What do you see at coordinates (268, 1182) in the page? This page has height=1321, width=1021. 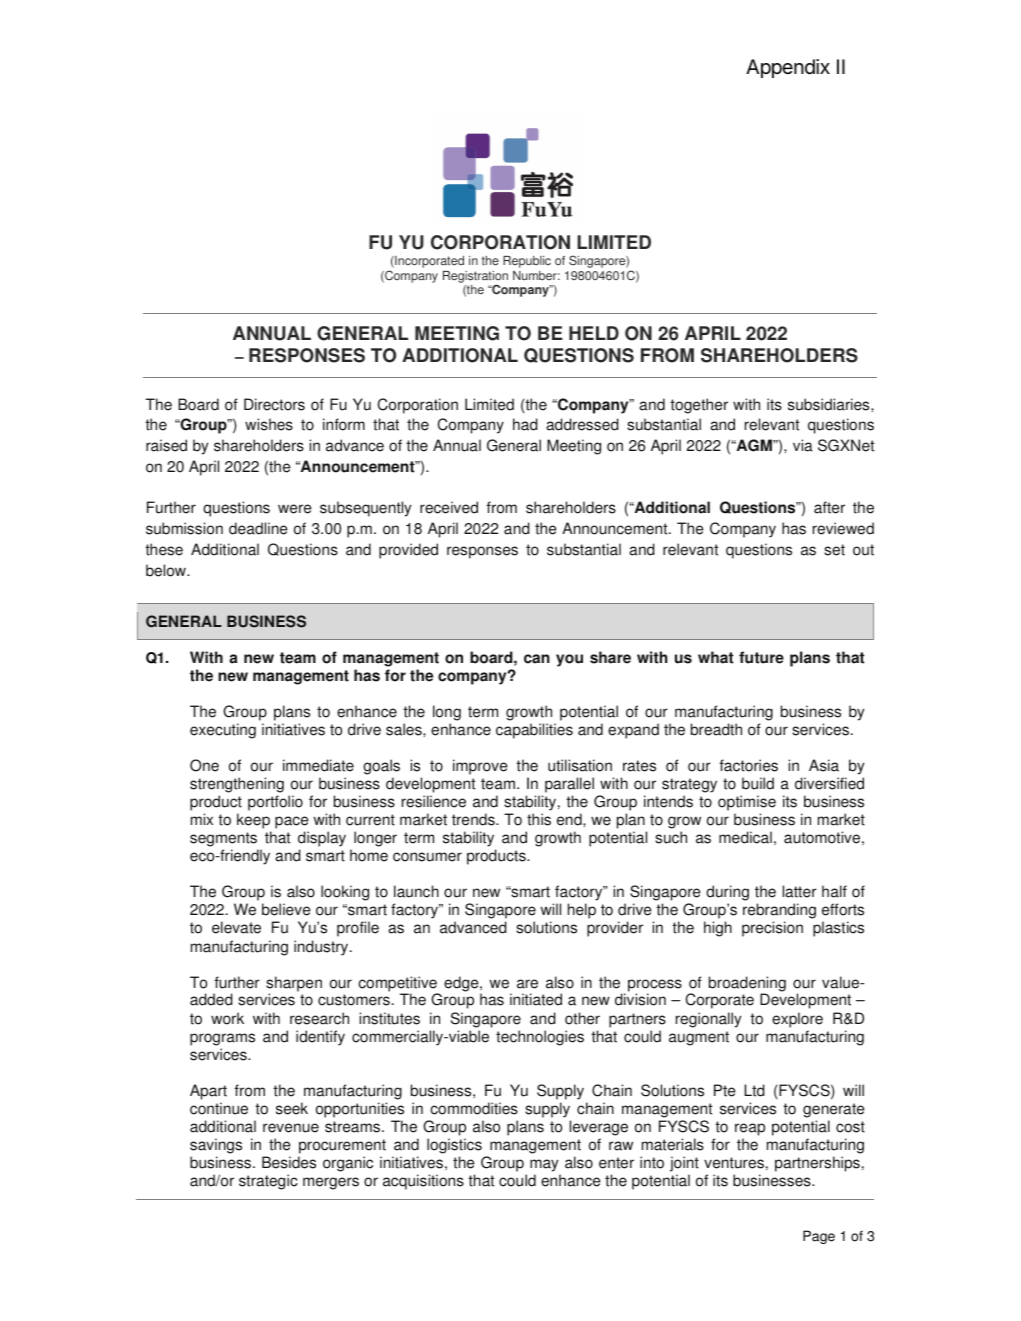 I see `strategic` at bounding box center [268, 1182].
